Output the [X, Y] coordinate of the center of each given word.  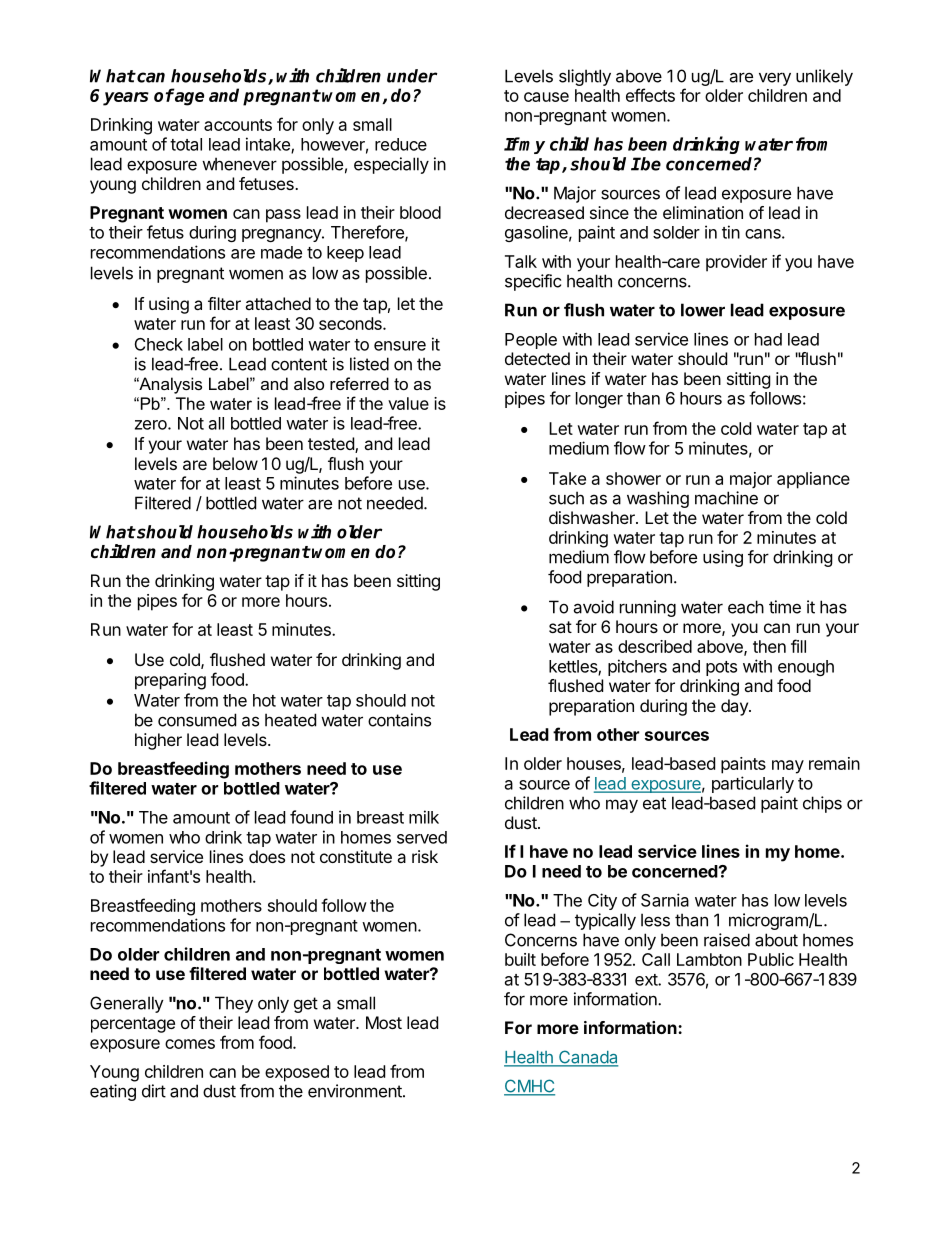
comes [190, 1044]
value [408, 403]
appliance [813, 480]
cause [546, 97]
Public [771, 959]
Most [384, 1022]
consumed [197, 720]
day [735, 707]
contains [399, 720]
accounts [238, 125]
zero [152, 425]
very [775, 79]
